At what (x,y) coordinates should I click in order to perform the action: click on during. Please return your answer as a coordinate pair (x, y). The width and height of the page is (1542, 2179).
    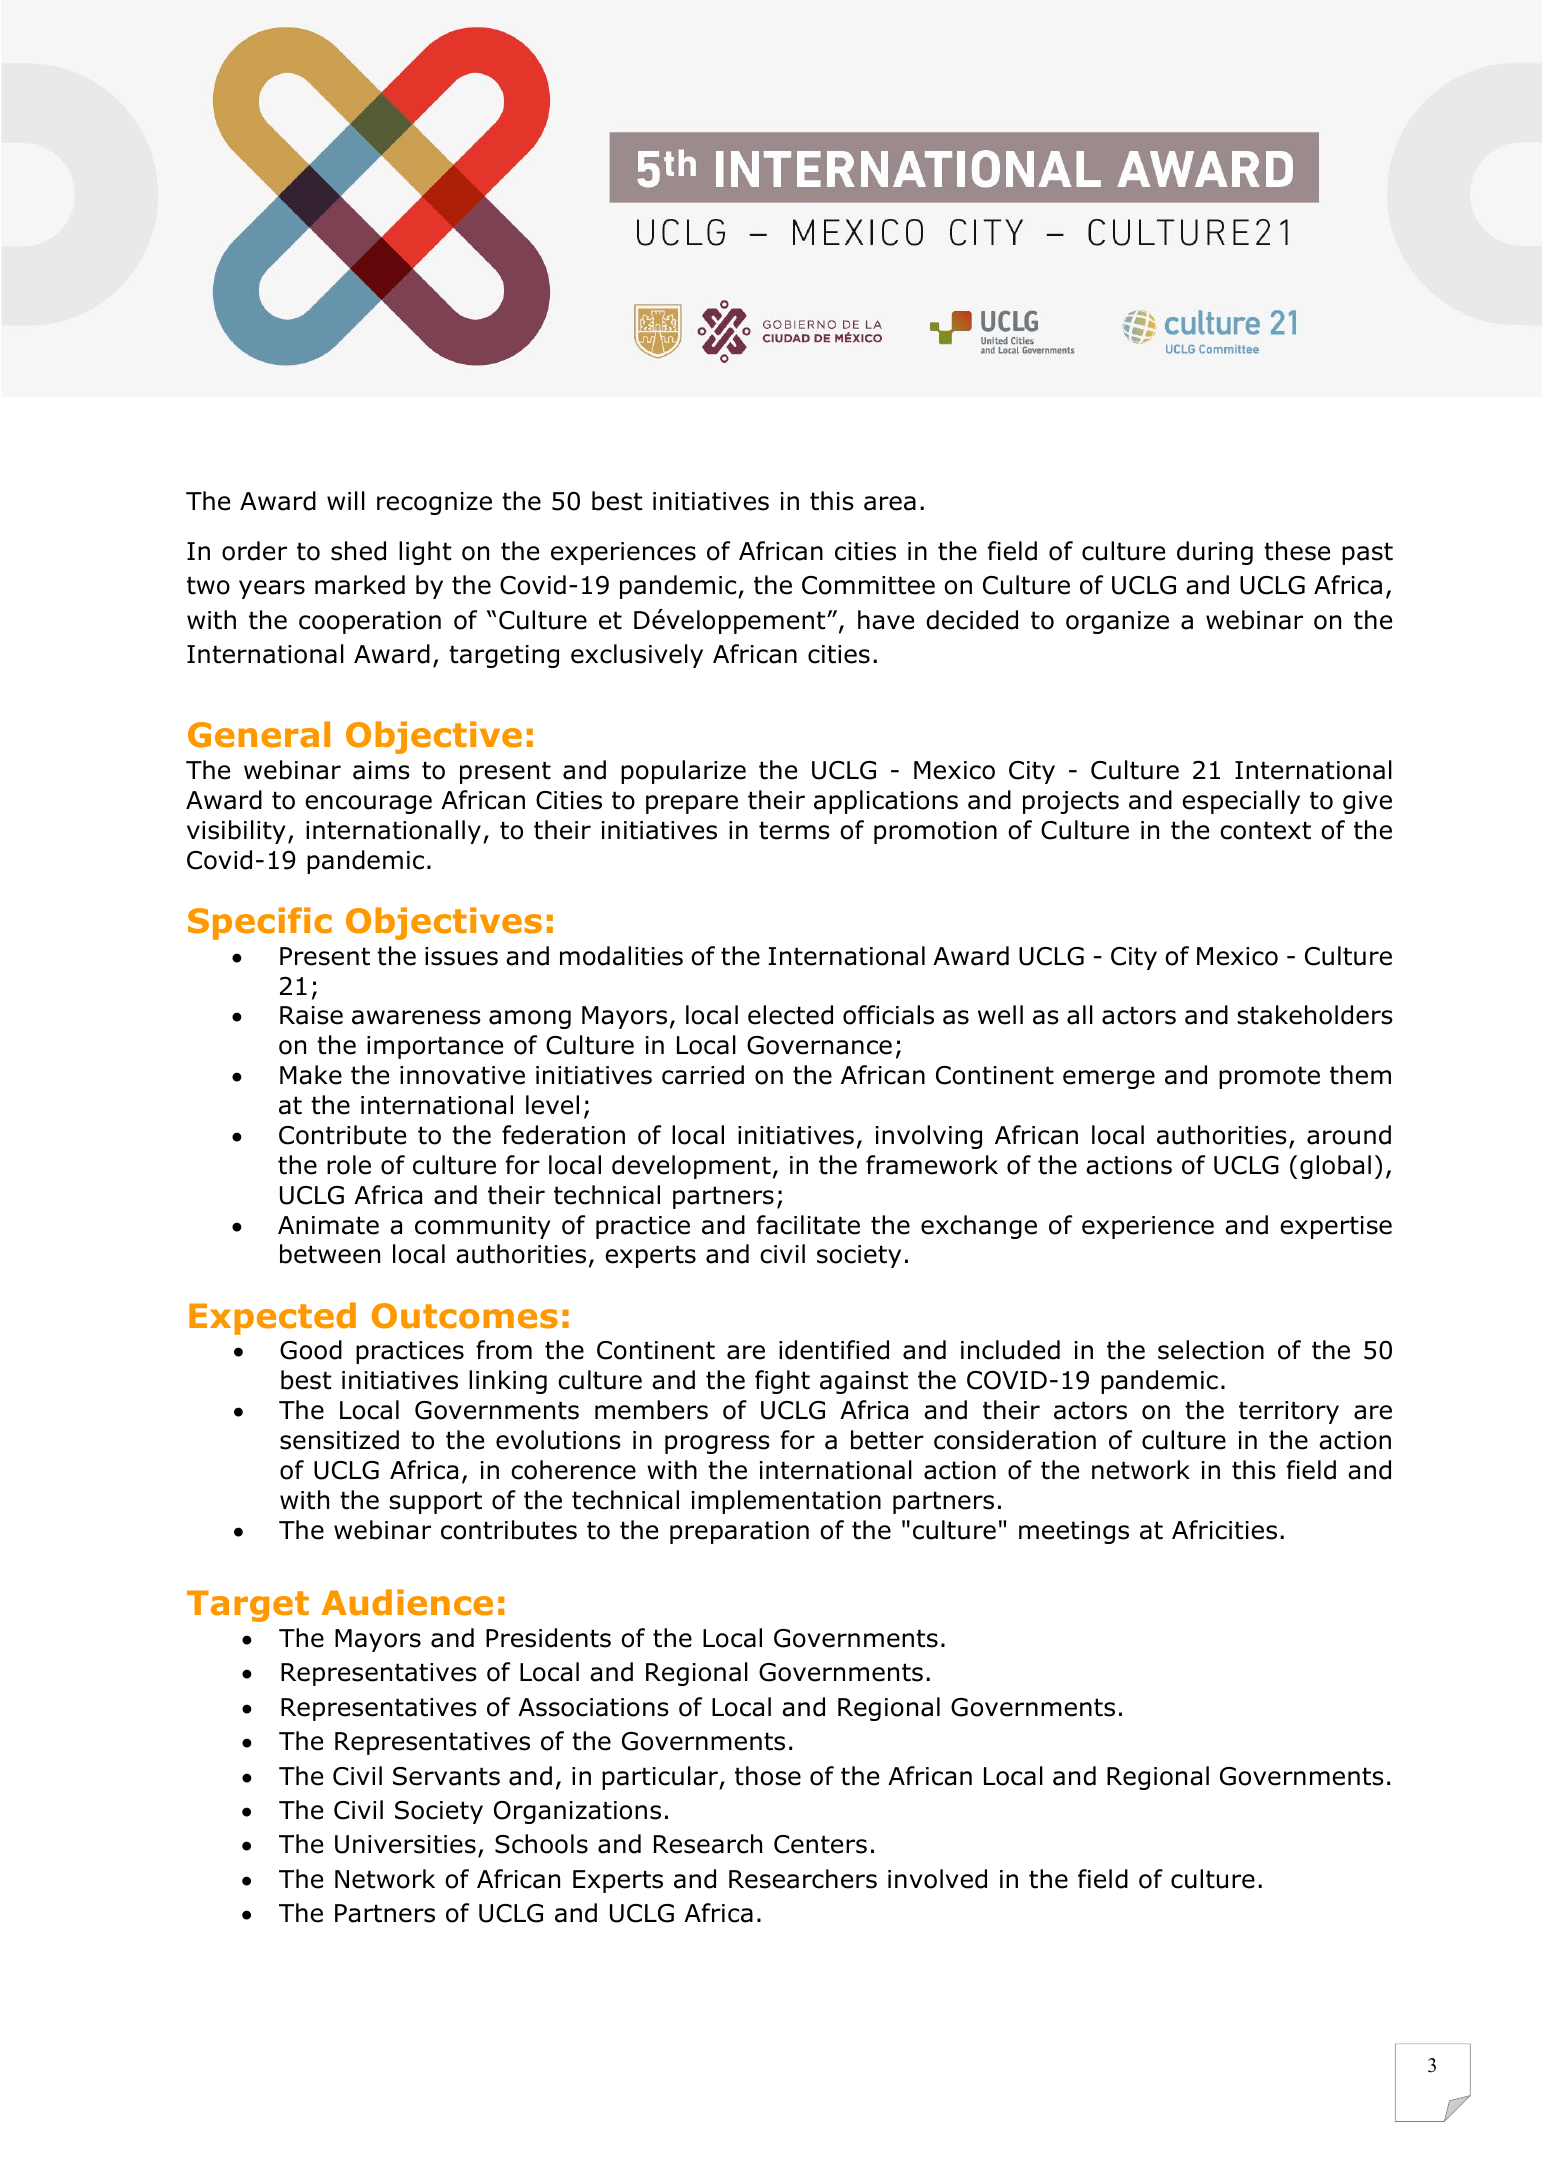
    Looking at the image, I should click on (1215, 553).
